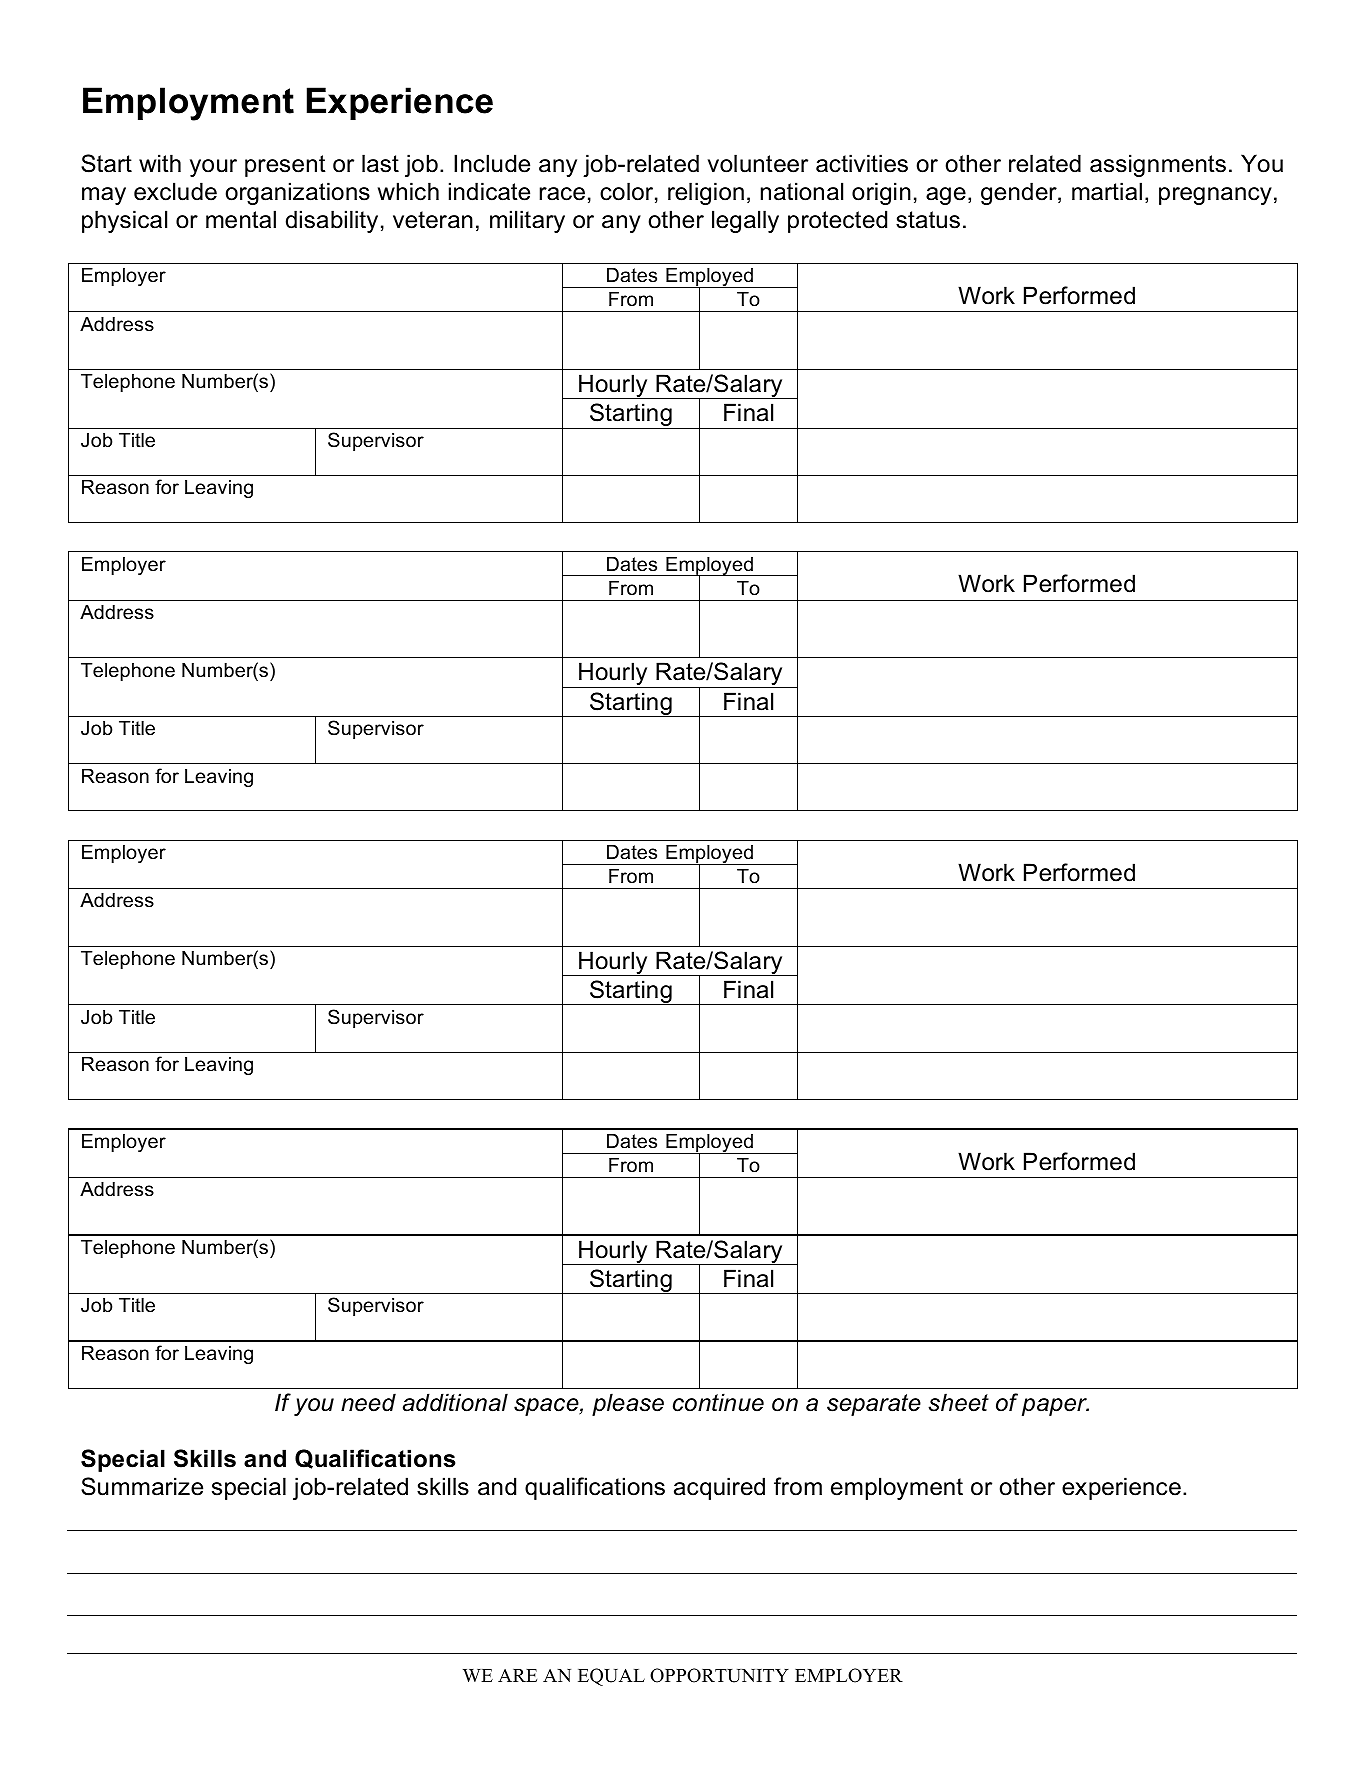 This document has height=1767, width=1365. I want to click on sheet, so click(958, 1402).
